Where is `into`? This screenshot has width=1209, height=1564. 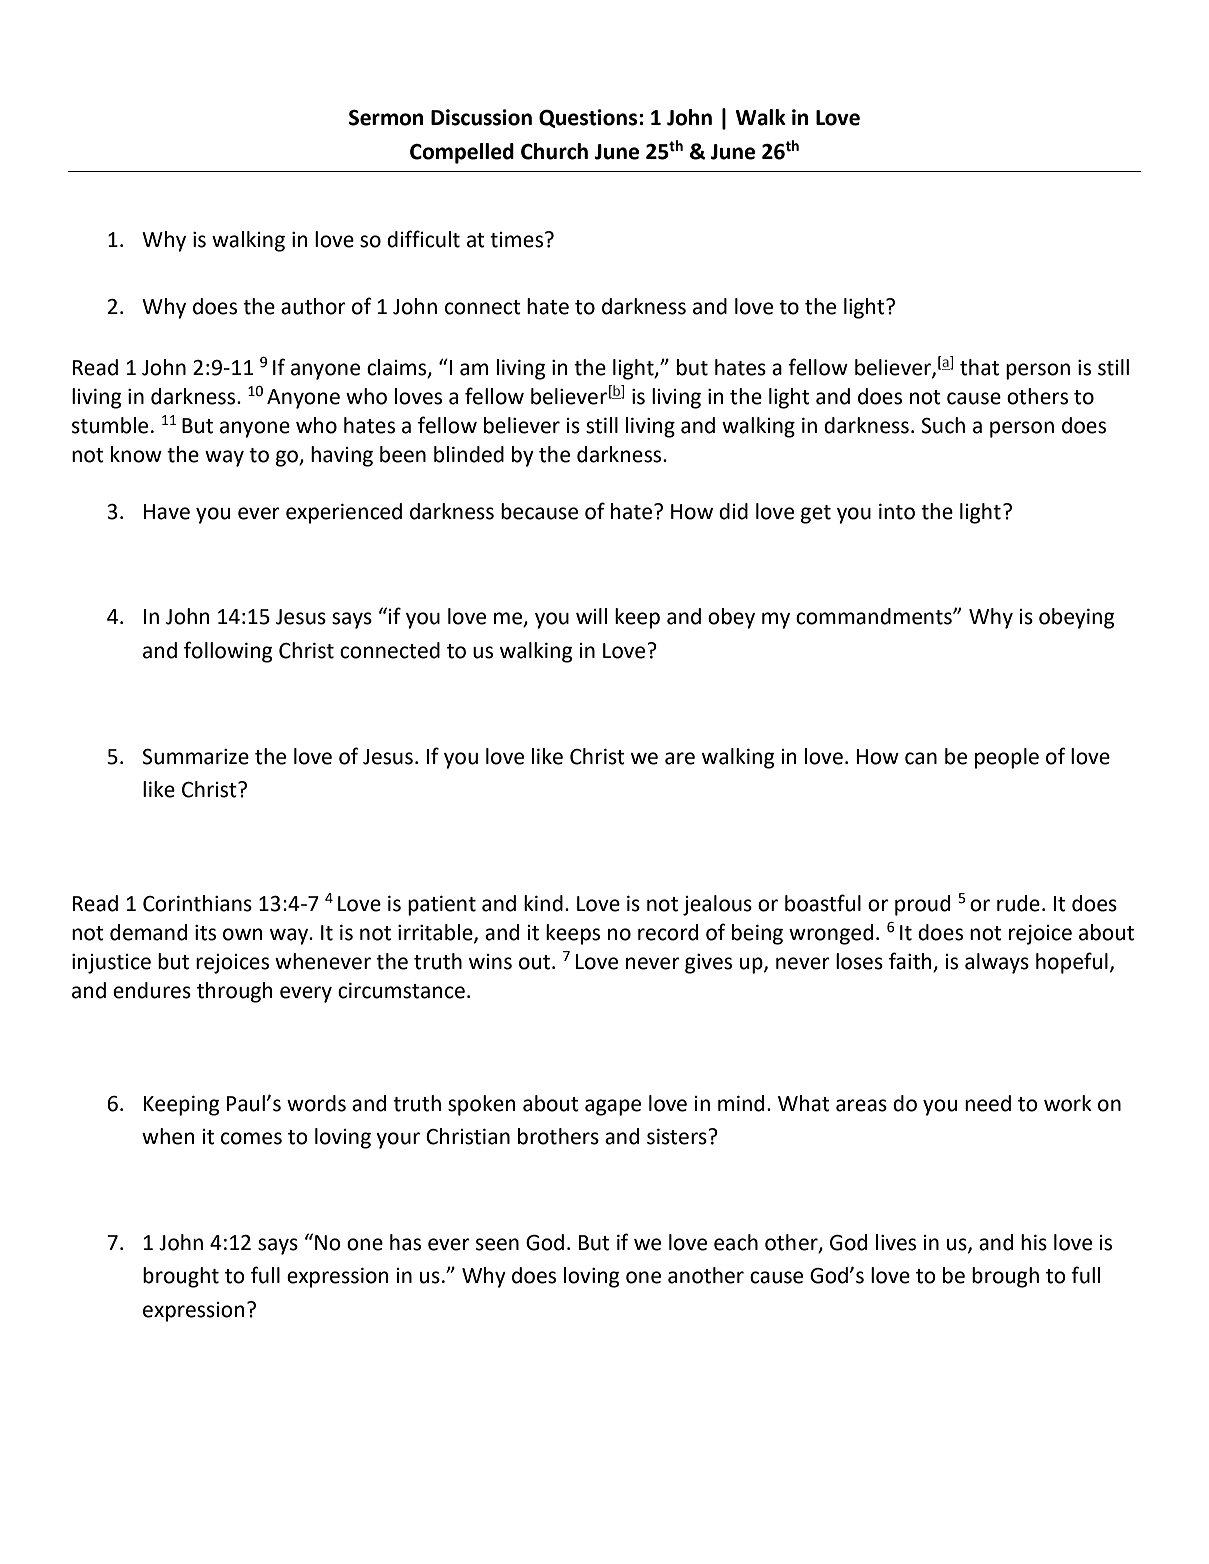 into is located at coordinates (897, 512).
